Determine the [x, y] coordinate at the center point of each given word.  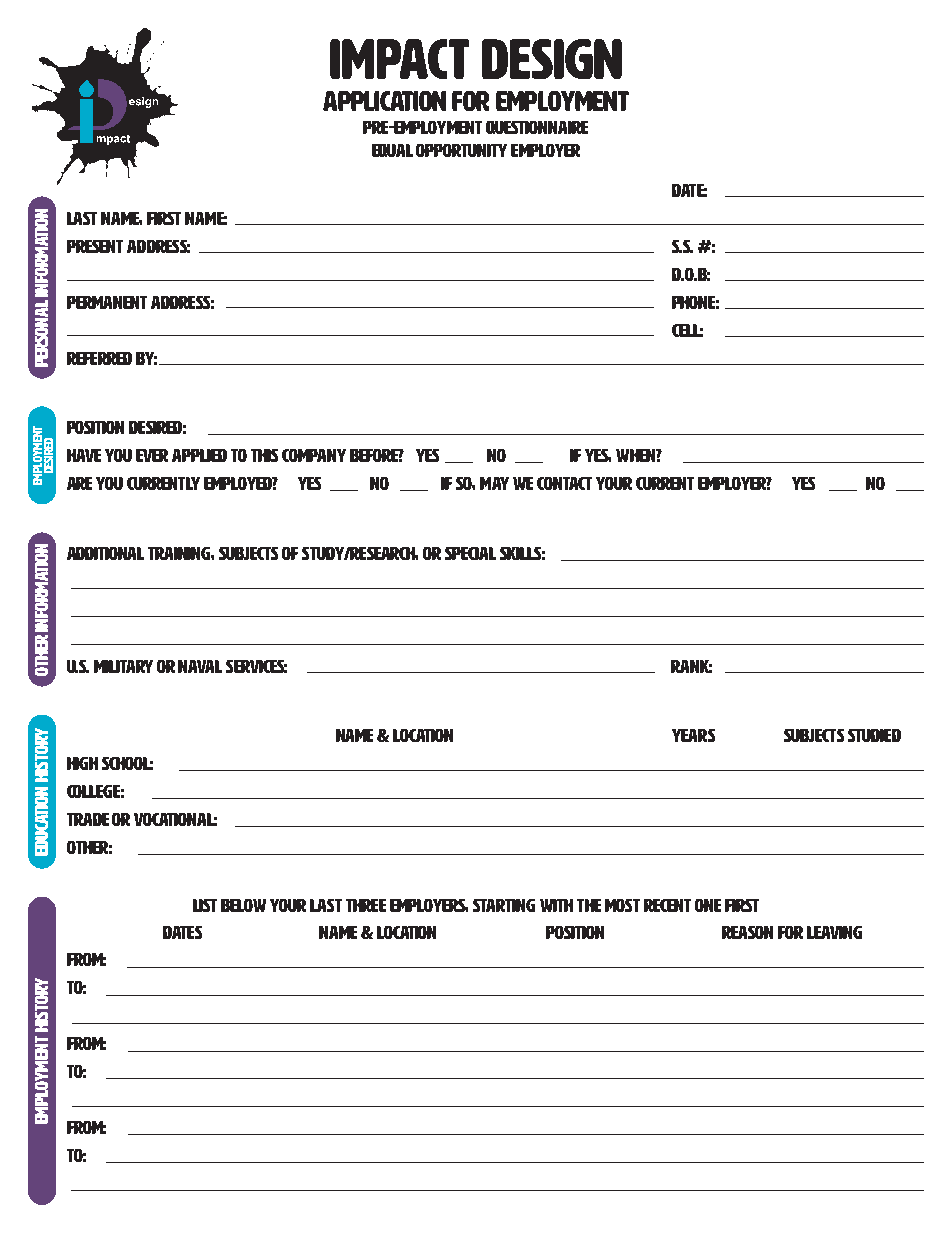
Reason [747, 932]
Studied [874, 735]
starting [504, 905]
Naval [200, 666]
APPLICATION [384, 101]
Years [693, 735]
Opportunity [461, 150]
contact [564, 483]
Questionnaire [537, 127]
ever [152, 455]
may [494, 483]
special [470, 553]
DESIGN [552, 59]
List [205, 905]
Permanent [107, 302]
